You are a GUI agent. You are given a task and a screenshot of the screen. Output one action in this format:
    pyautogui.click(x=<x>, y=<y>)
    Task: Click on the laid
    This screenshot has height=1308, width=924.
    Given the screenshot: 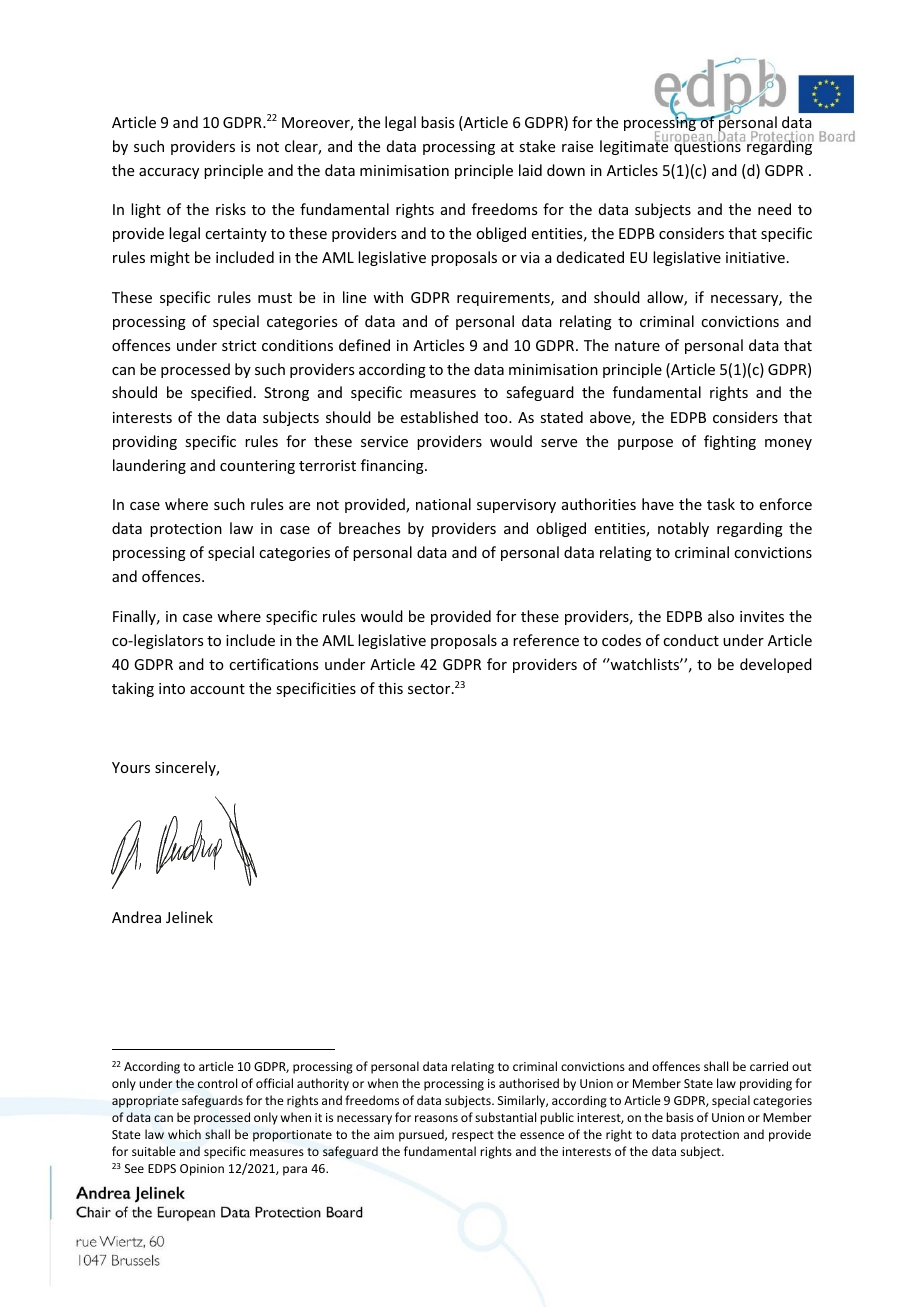 What is the action you would take?
    pyautogui.click(x=530, y=170)
